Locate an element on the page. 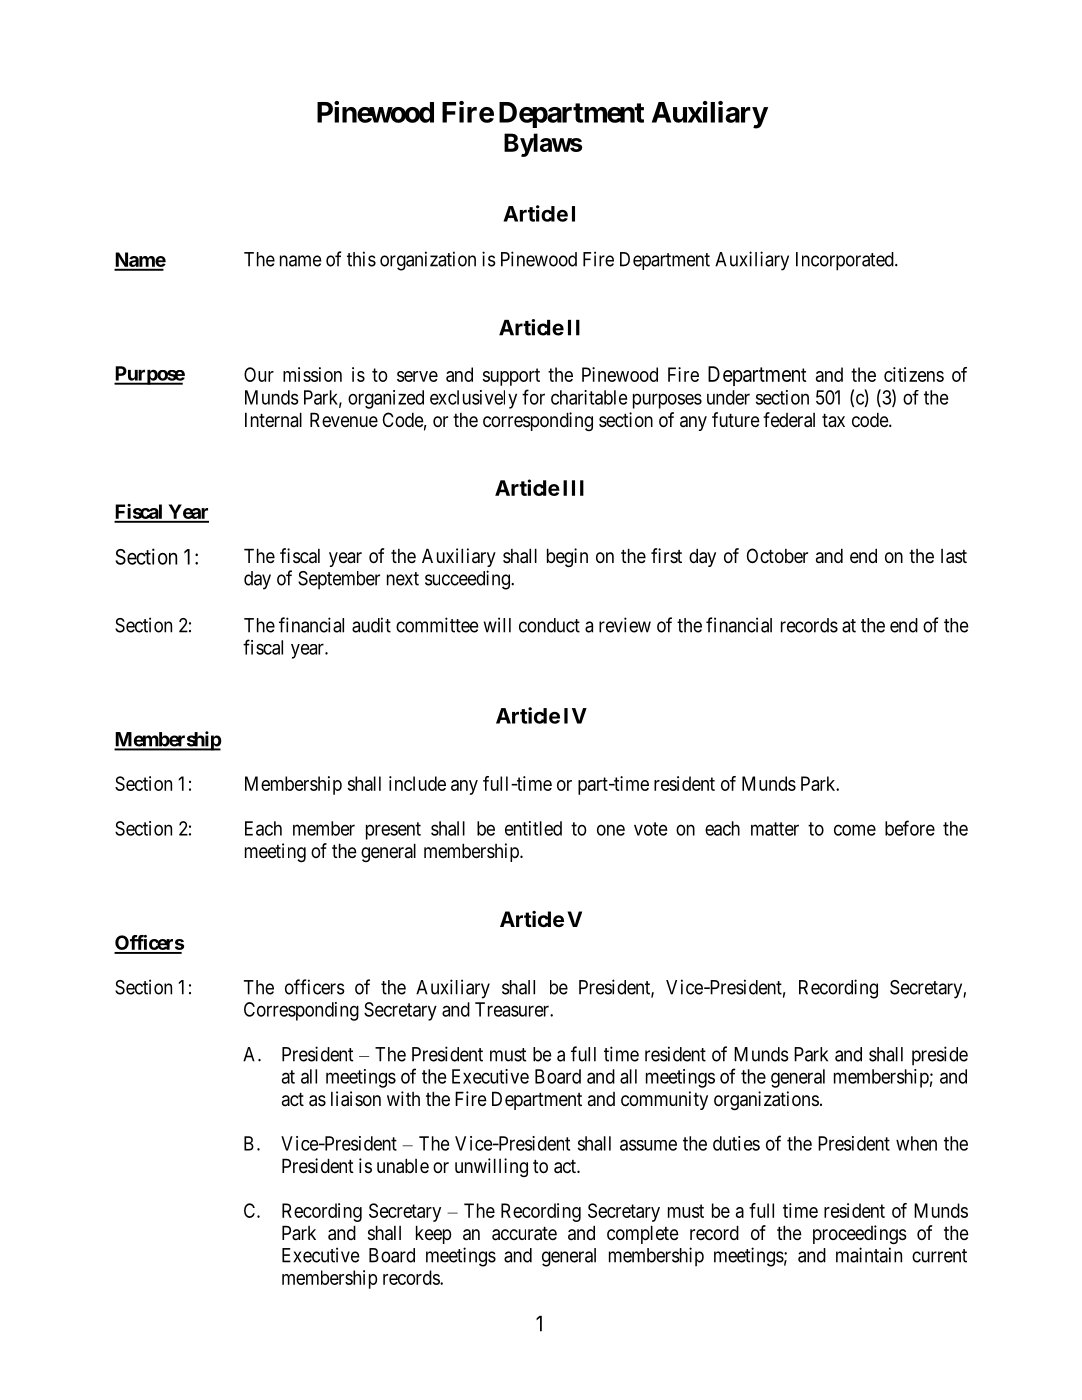  this is located at coordinates (361, 259).
